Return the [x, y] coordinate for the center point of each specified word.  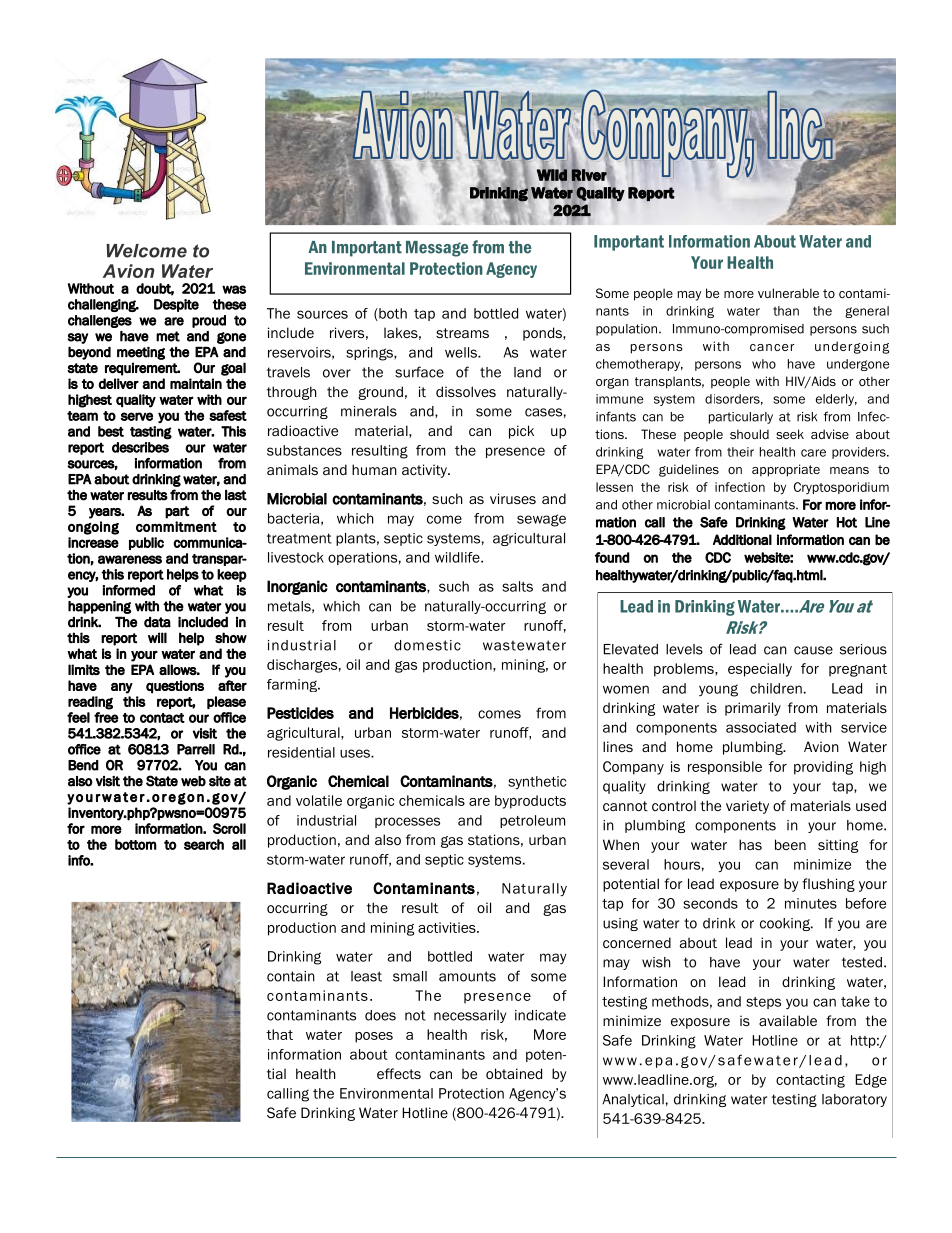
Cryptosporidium [841, 488]
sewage [541, 520]
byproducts [530, 802]
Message [437, 249]
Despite [176, 305]
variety [747, 807]
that [279, 1034]
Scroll [229, 828]
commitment [176, 526]
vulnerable [788, 293]
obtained [514, 1073]
